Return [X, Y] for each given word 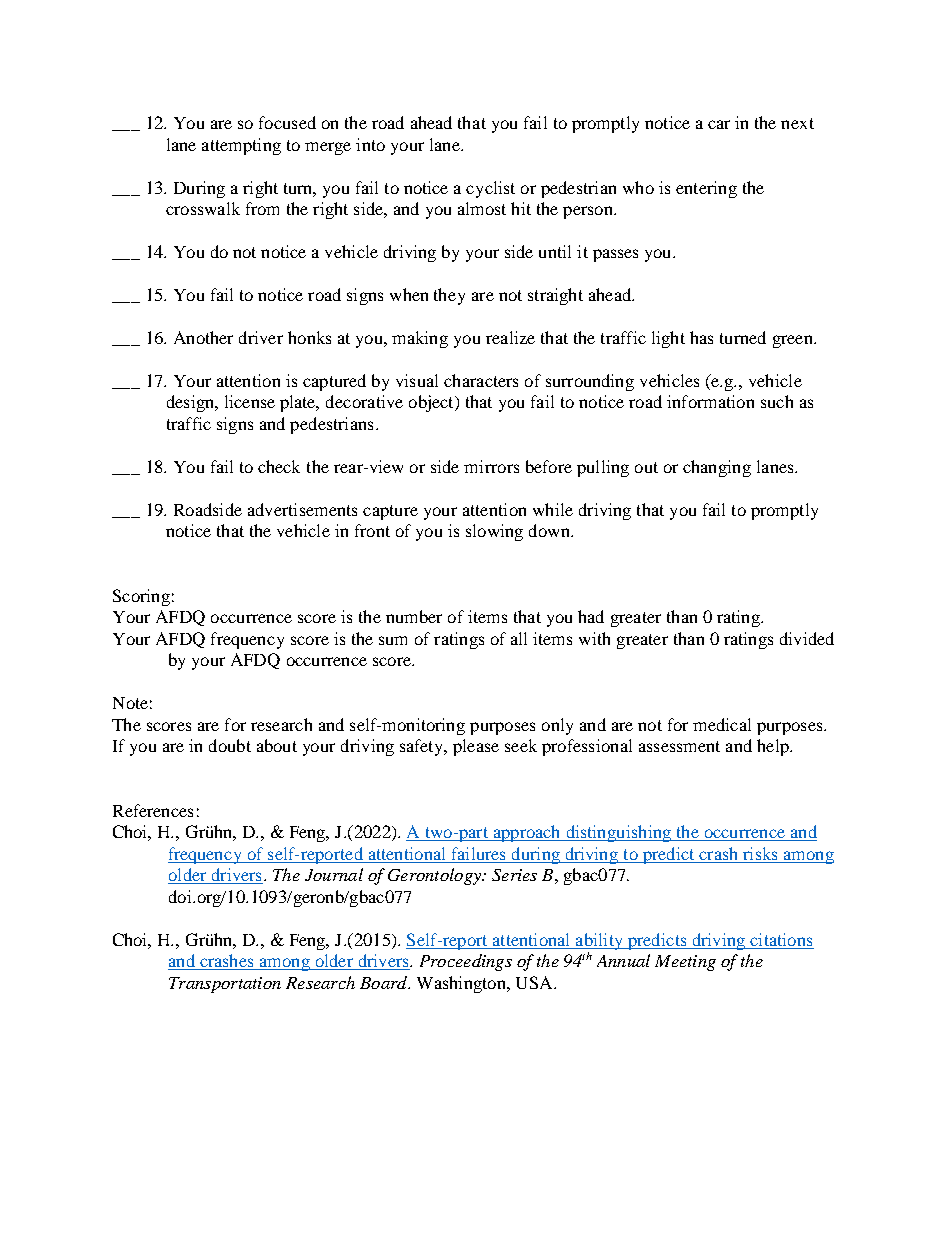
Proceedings [466, 962]
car [719, 124]
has [701, 337]
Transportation [225, 985]
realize [510, 337]
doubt [230, 745]
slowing [494, 532]
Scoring [141, 597]
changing [717, 468]
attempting [241, 146]
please [476, 747]
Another [203, 337]
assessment [679, 746]
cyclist [490, 189]
